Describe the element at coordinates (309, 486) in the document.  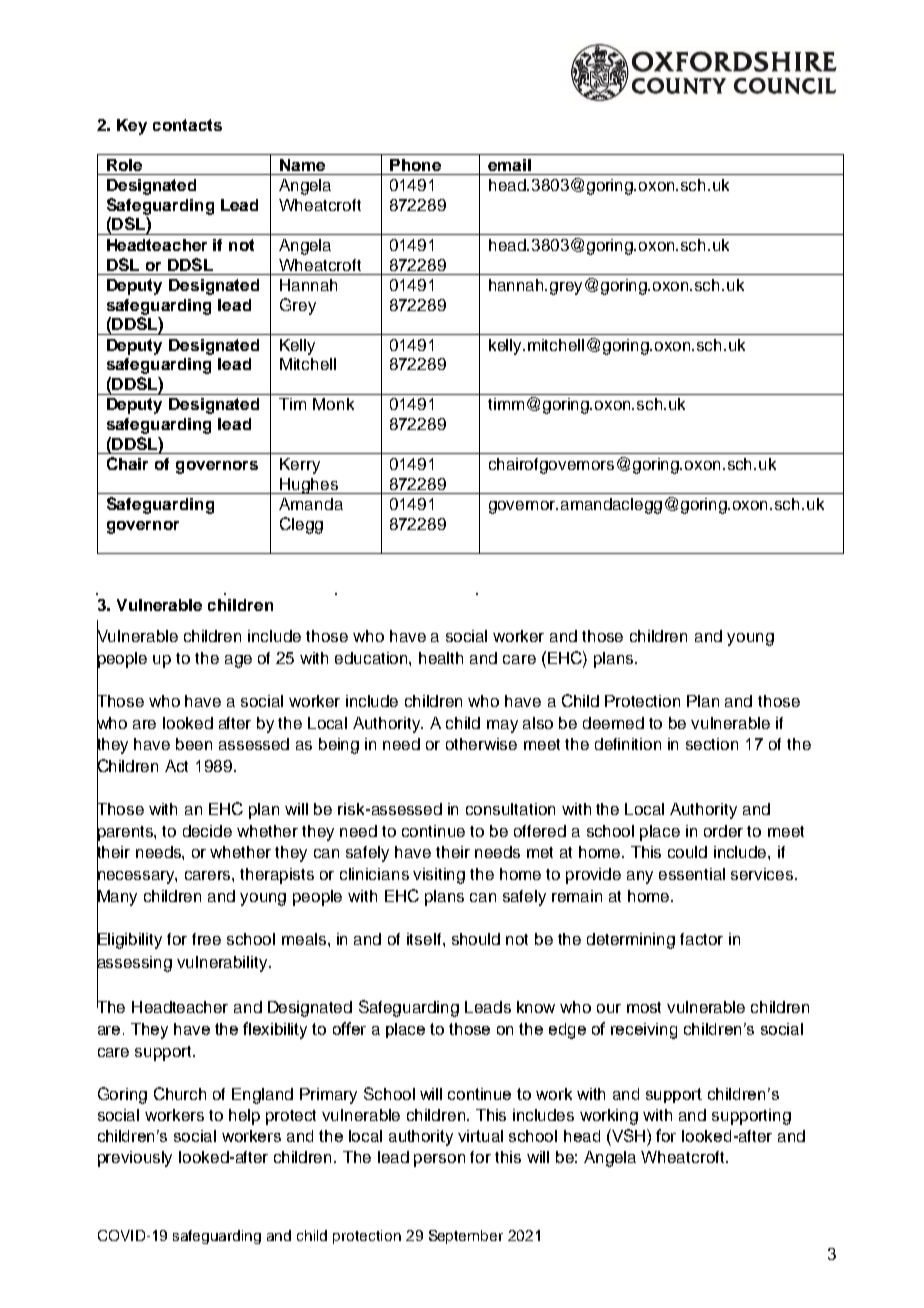
I see `Hughes` at that location.
